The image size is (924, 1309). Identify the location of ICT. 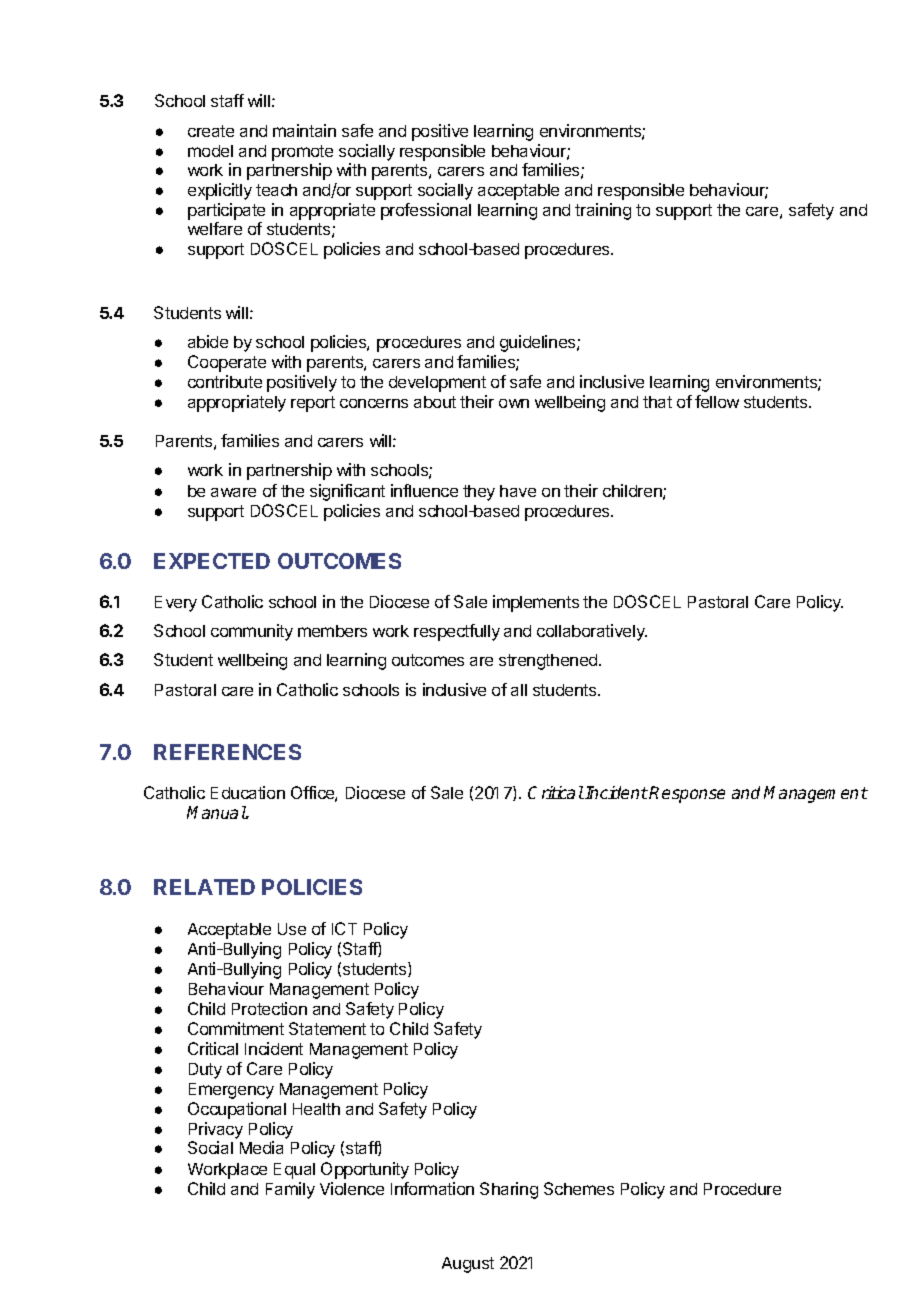
(344, 928).
